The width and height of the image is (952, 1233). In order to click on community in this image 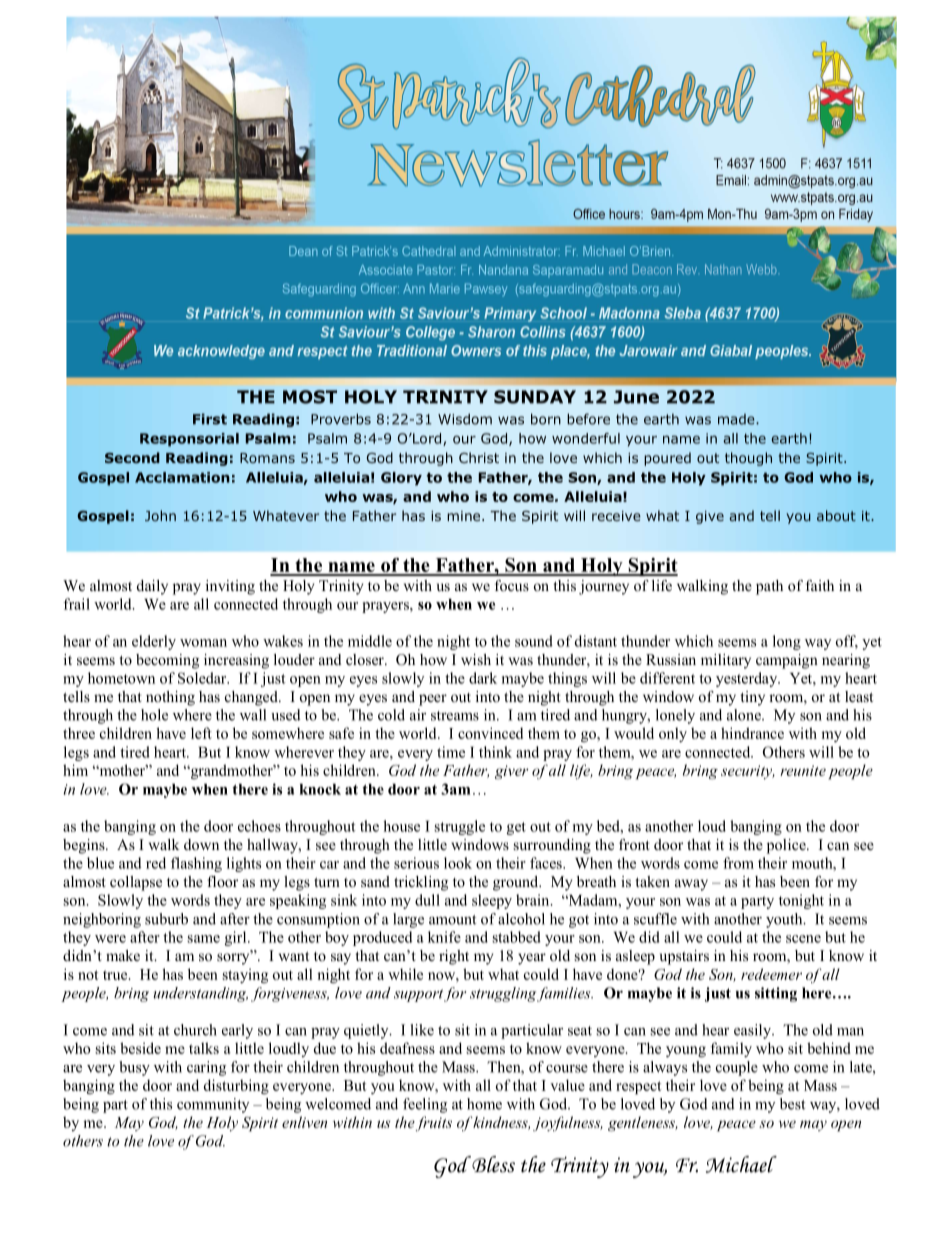, I will do `click(213, 1105)`.
